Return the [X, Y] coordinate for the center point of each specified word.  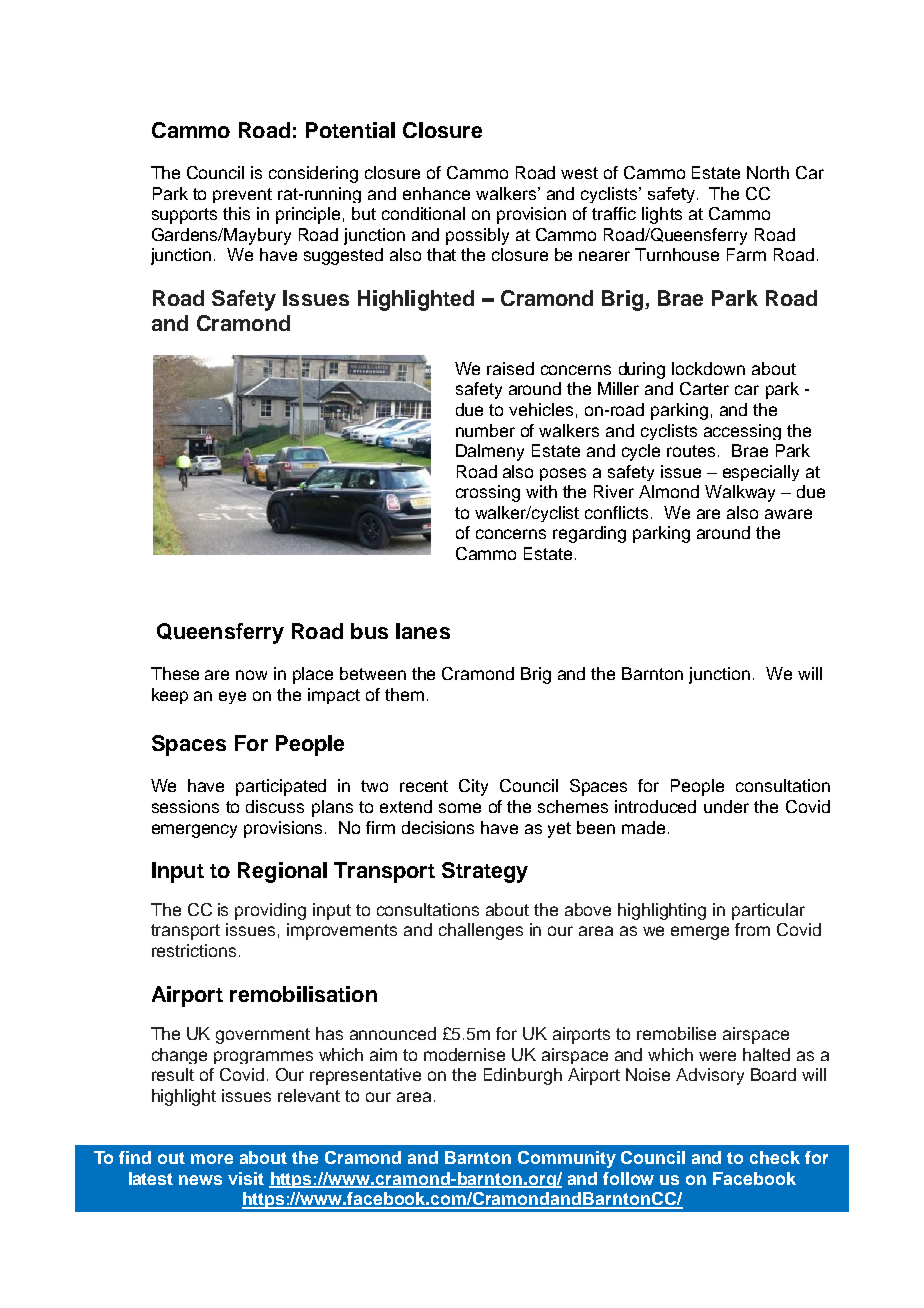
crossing [488, 493]
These [175, 673]
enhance [436, 193]
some [460, 808]
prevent [242, 195]
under [726, 806]
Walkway [740, 493]
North [768, 172]
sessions [185, 806]
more [212, 1159]
